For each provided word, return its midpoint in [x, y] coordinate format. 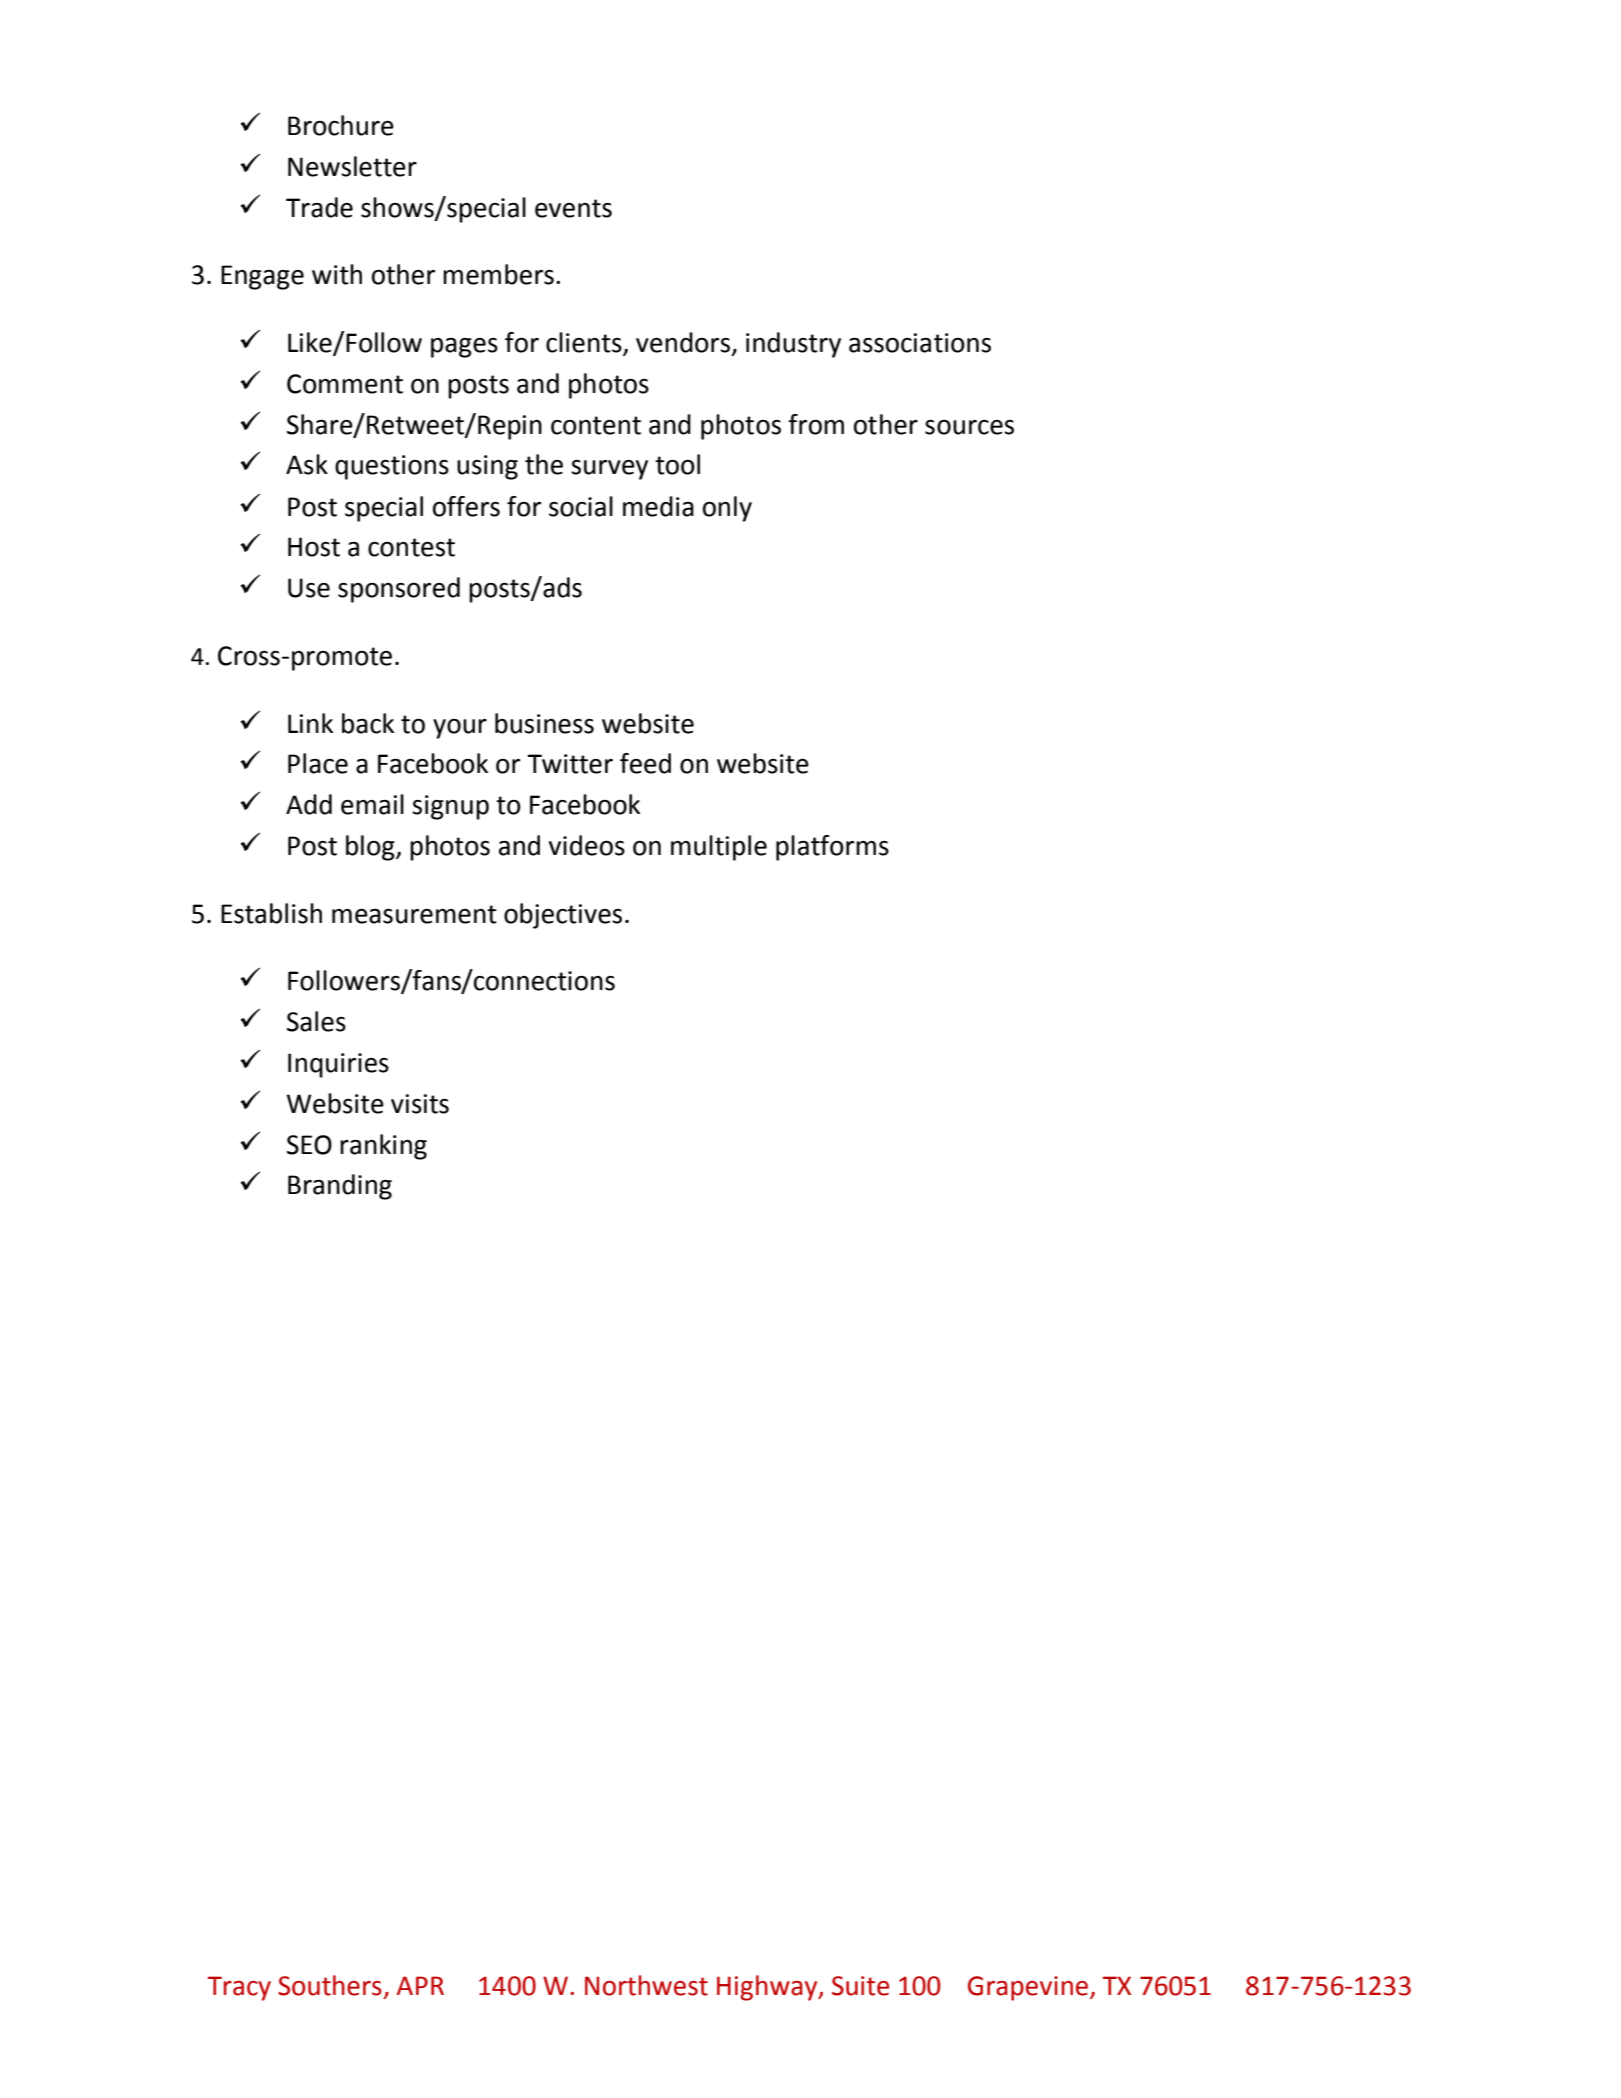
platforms [832, 848]
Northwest [646, 1985]
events [573, 208]
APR [420, 1985]
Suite [860, 1986]
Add [309, 804]
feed [645, 763]
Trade [319, 207]
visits [420, 1104]
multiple [719, 848]
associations [920, 343]
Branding [340, 1187]
